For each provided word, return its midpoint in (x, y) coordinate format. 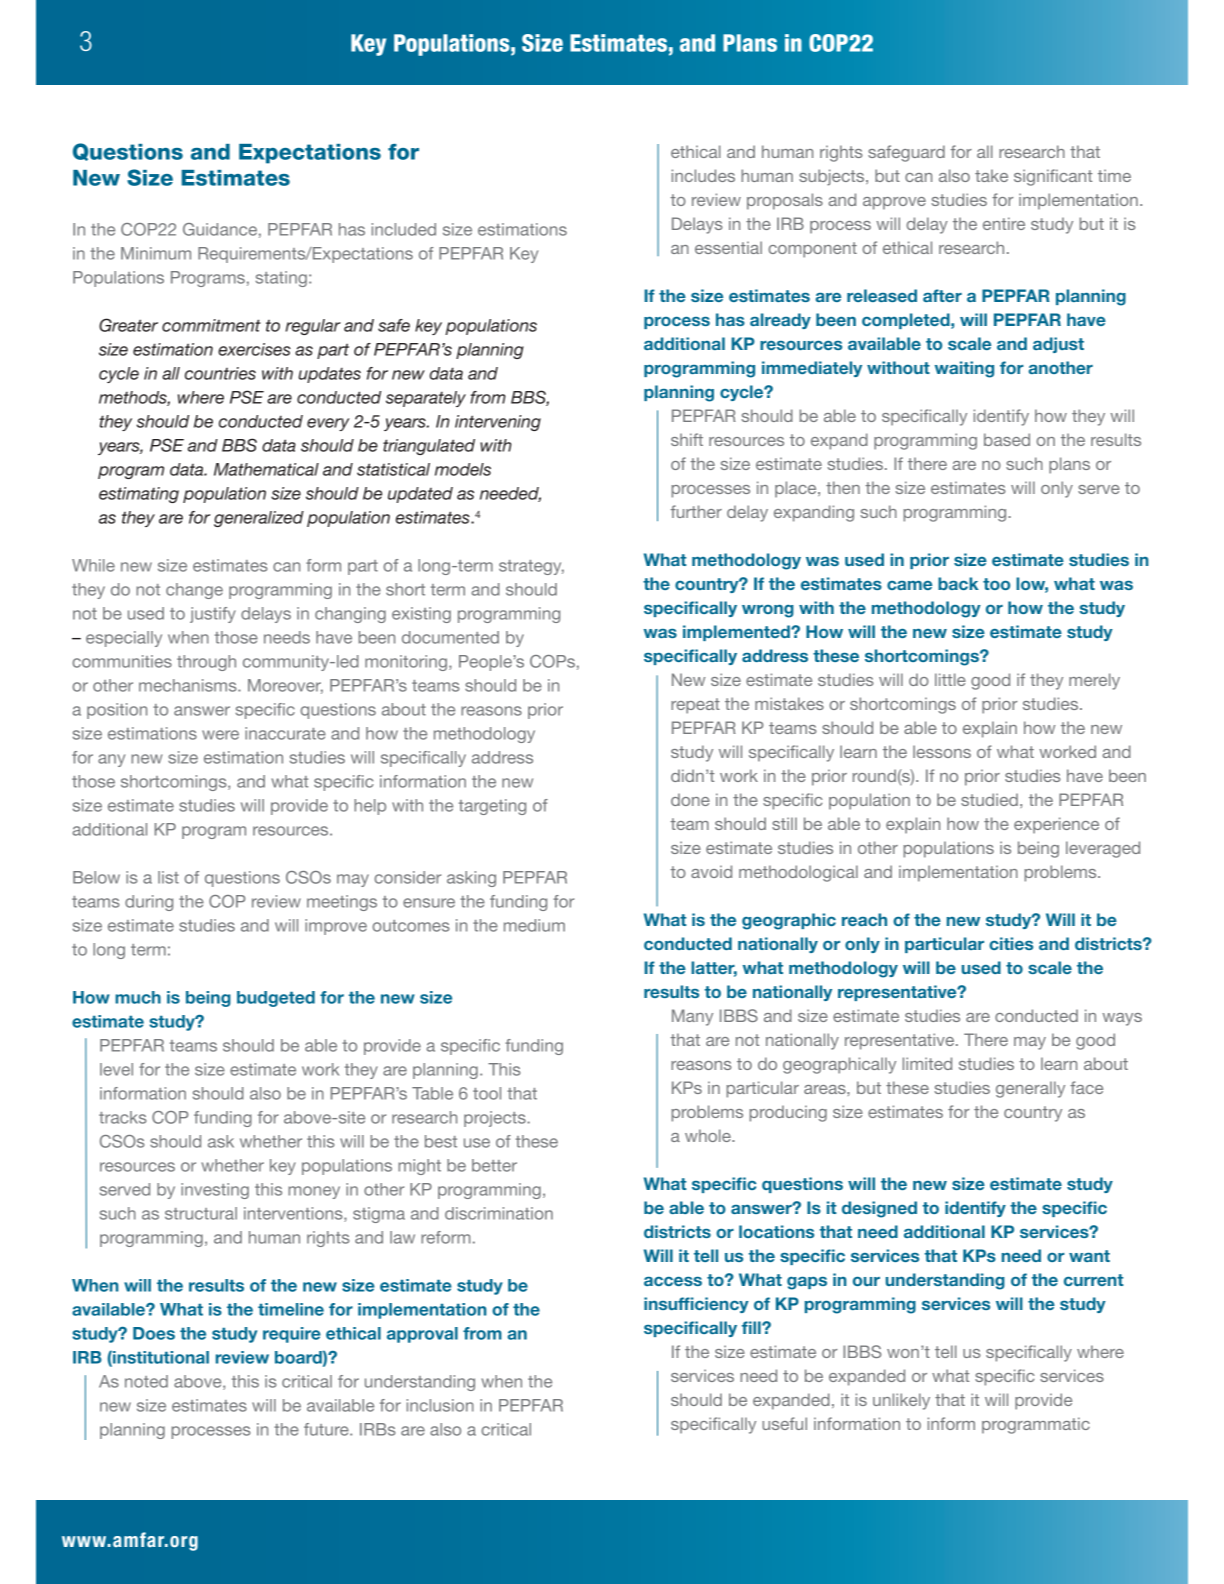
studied (989, 799)
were (220, 735)
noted (146, 1381)
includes (703, 175)
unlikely (901, 1401)
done (690, 799)
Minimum (156, 253)
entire (1004, 223)
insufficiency (696, 1305)
